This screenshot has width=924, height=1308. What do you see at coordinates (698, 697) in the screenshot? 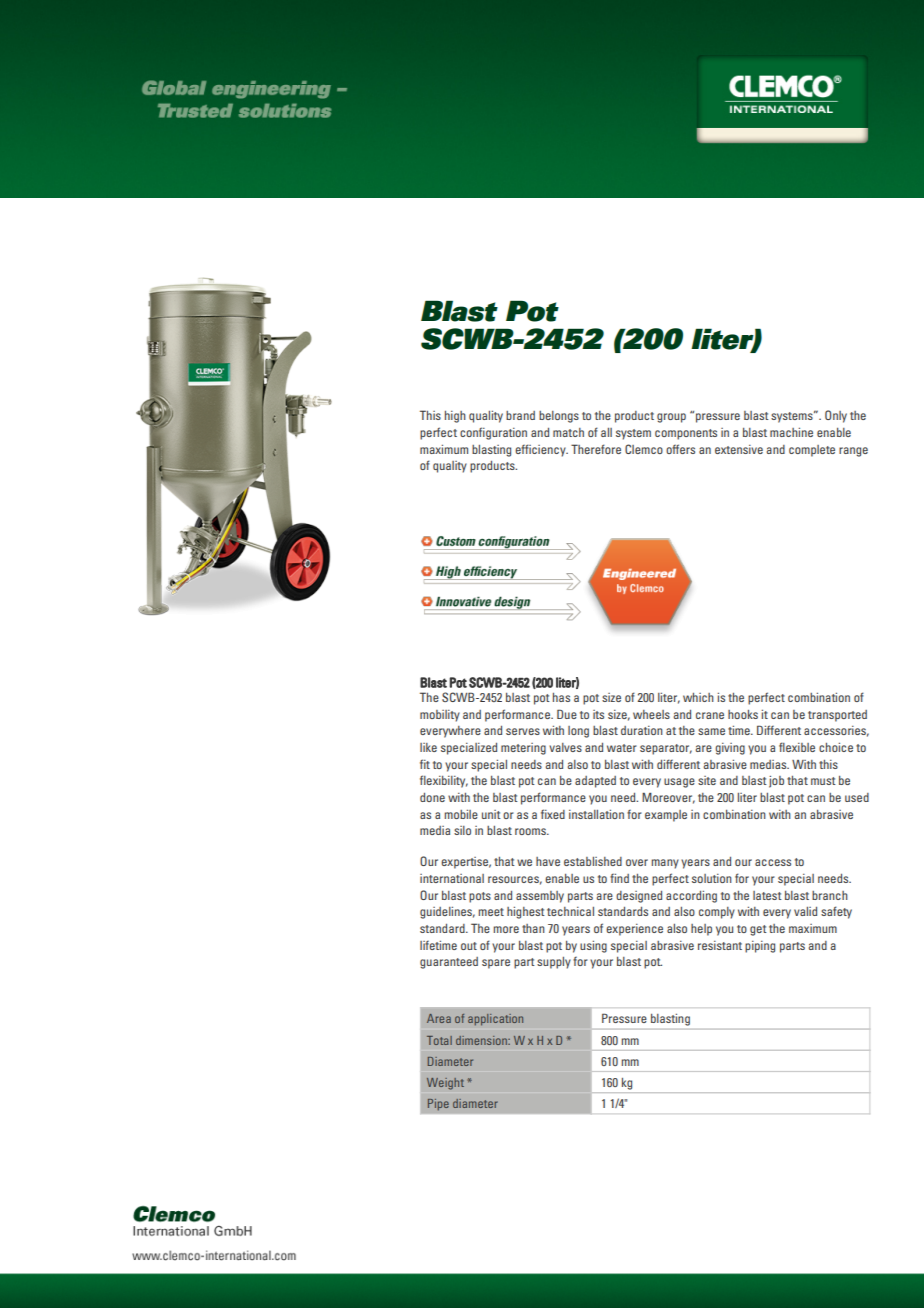
I see `which` at bounding box center [698, 697].
